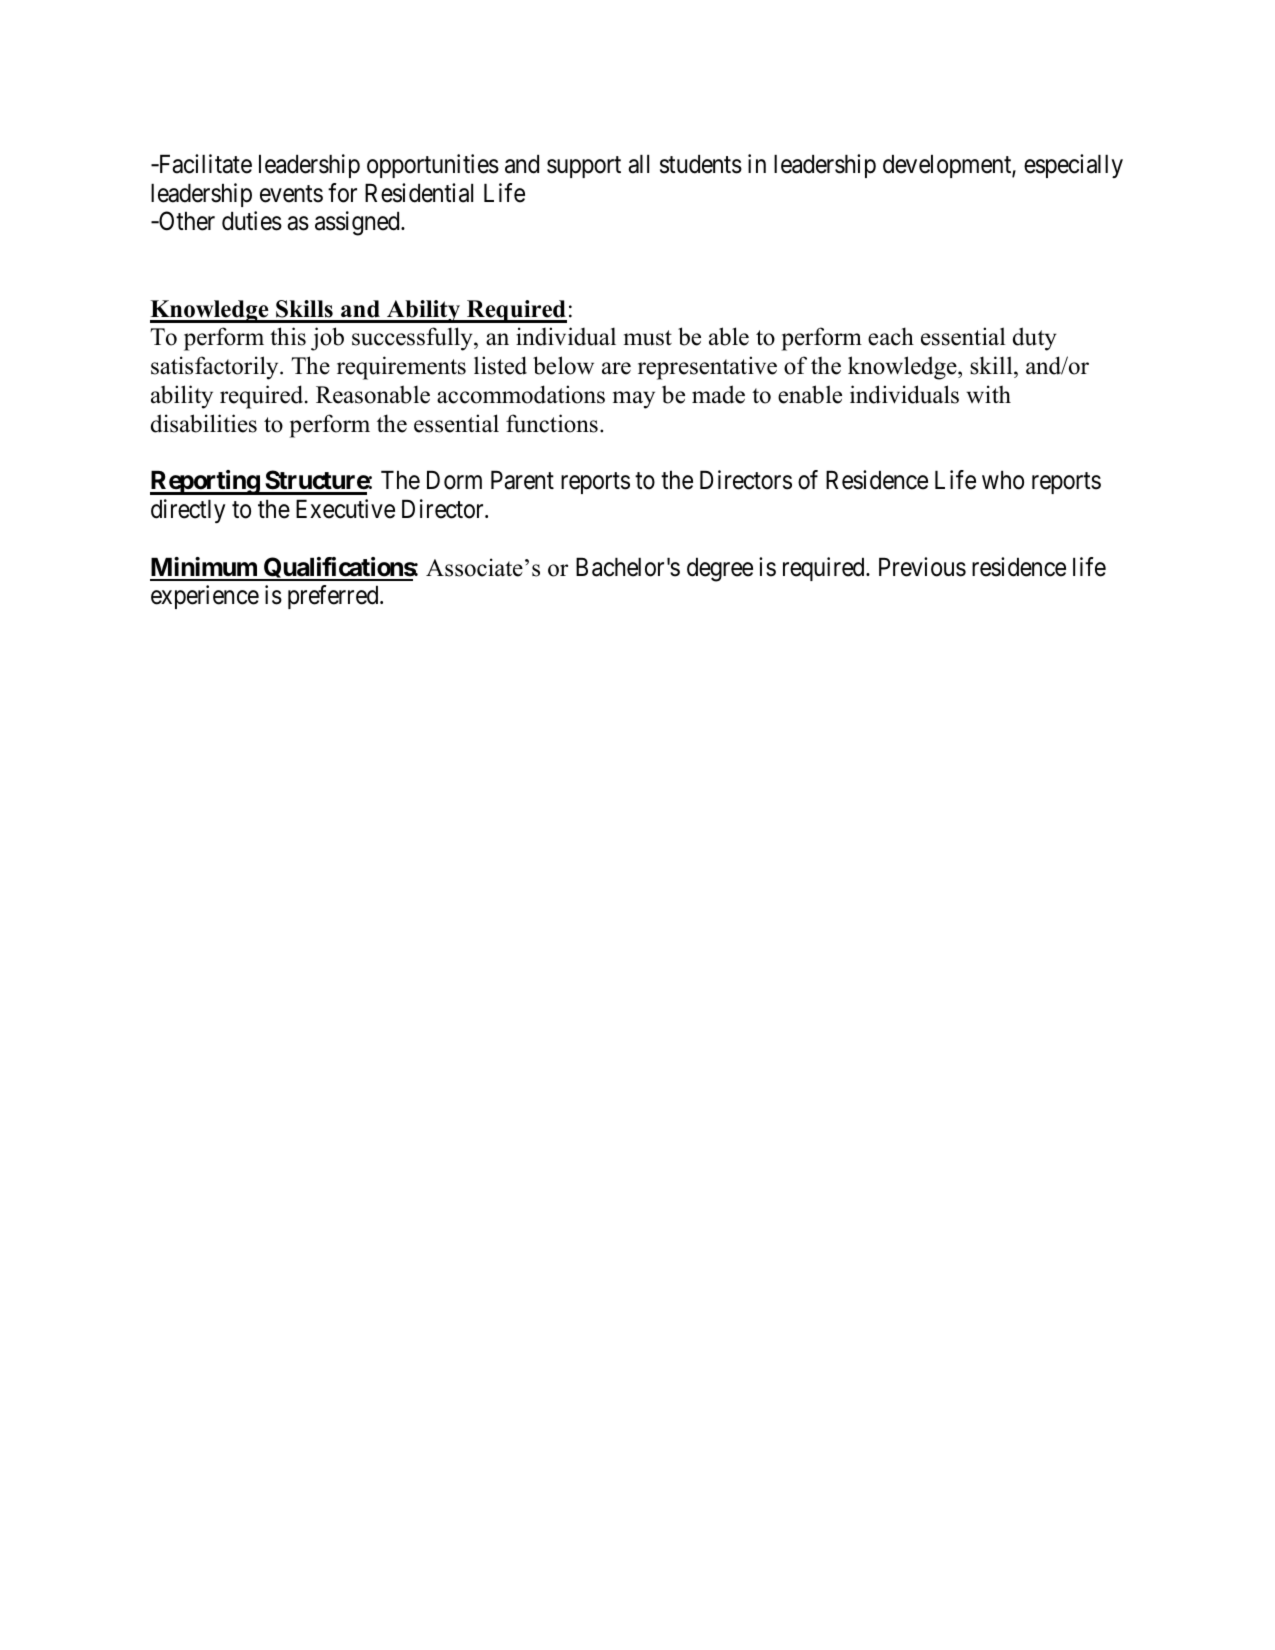 The image size is (1275, 1650). What do you see at coordinates (552, 423) in the screenshot?
I see `functions` at bounding box center [552, 423].
